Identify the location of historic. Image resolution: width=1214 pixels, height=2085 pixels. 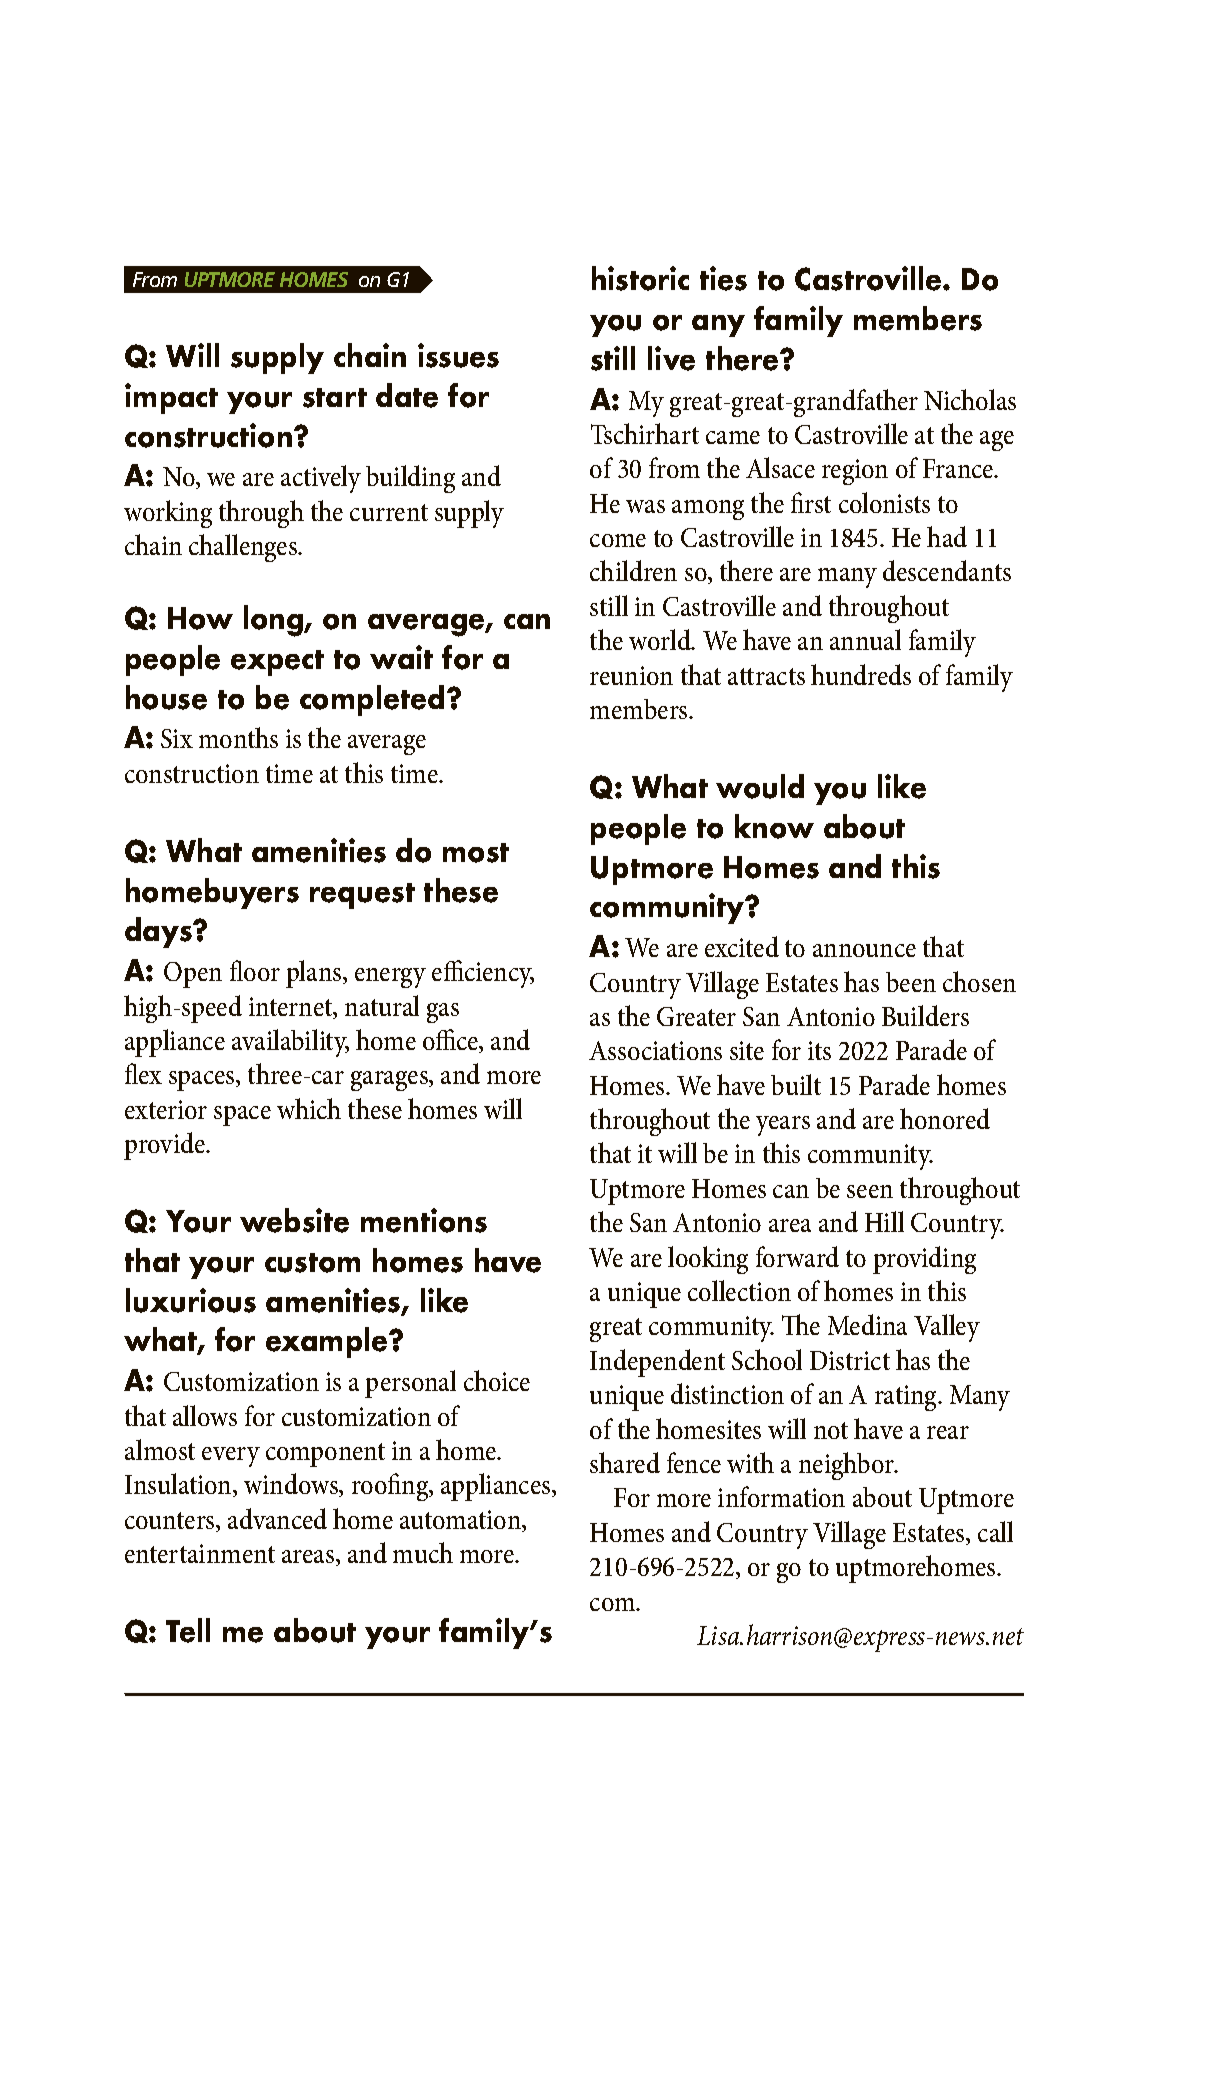
(640, 278).
